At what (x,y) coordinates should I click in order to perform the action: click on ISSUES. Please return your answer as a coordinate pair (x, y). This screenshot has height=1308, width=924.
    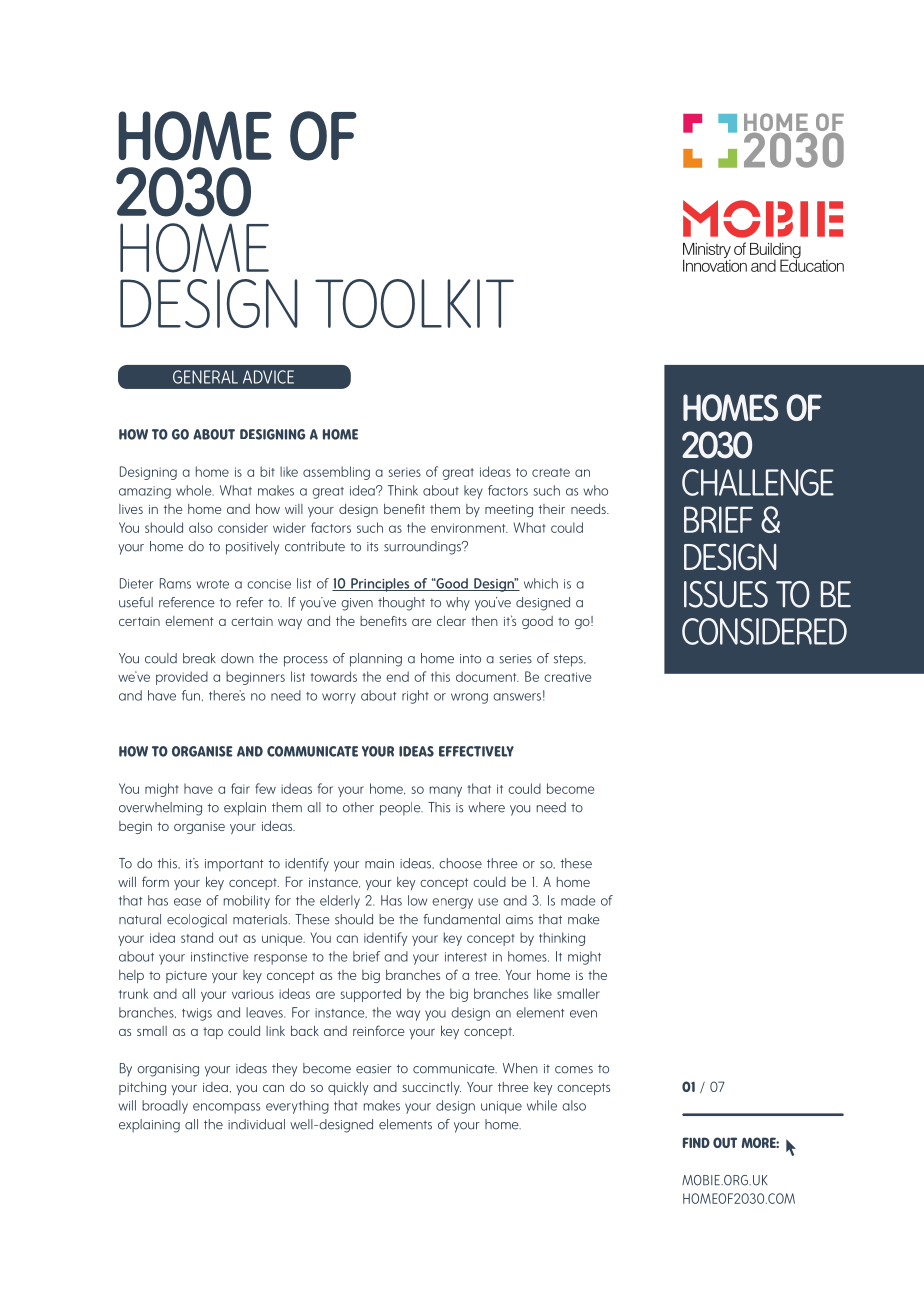
    Looking at the image, I should click on (726, 594).
